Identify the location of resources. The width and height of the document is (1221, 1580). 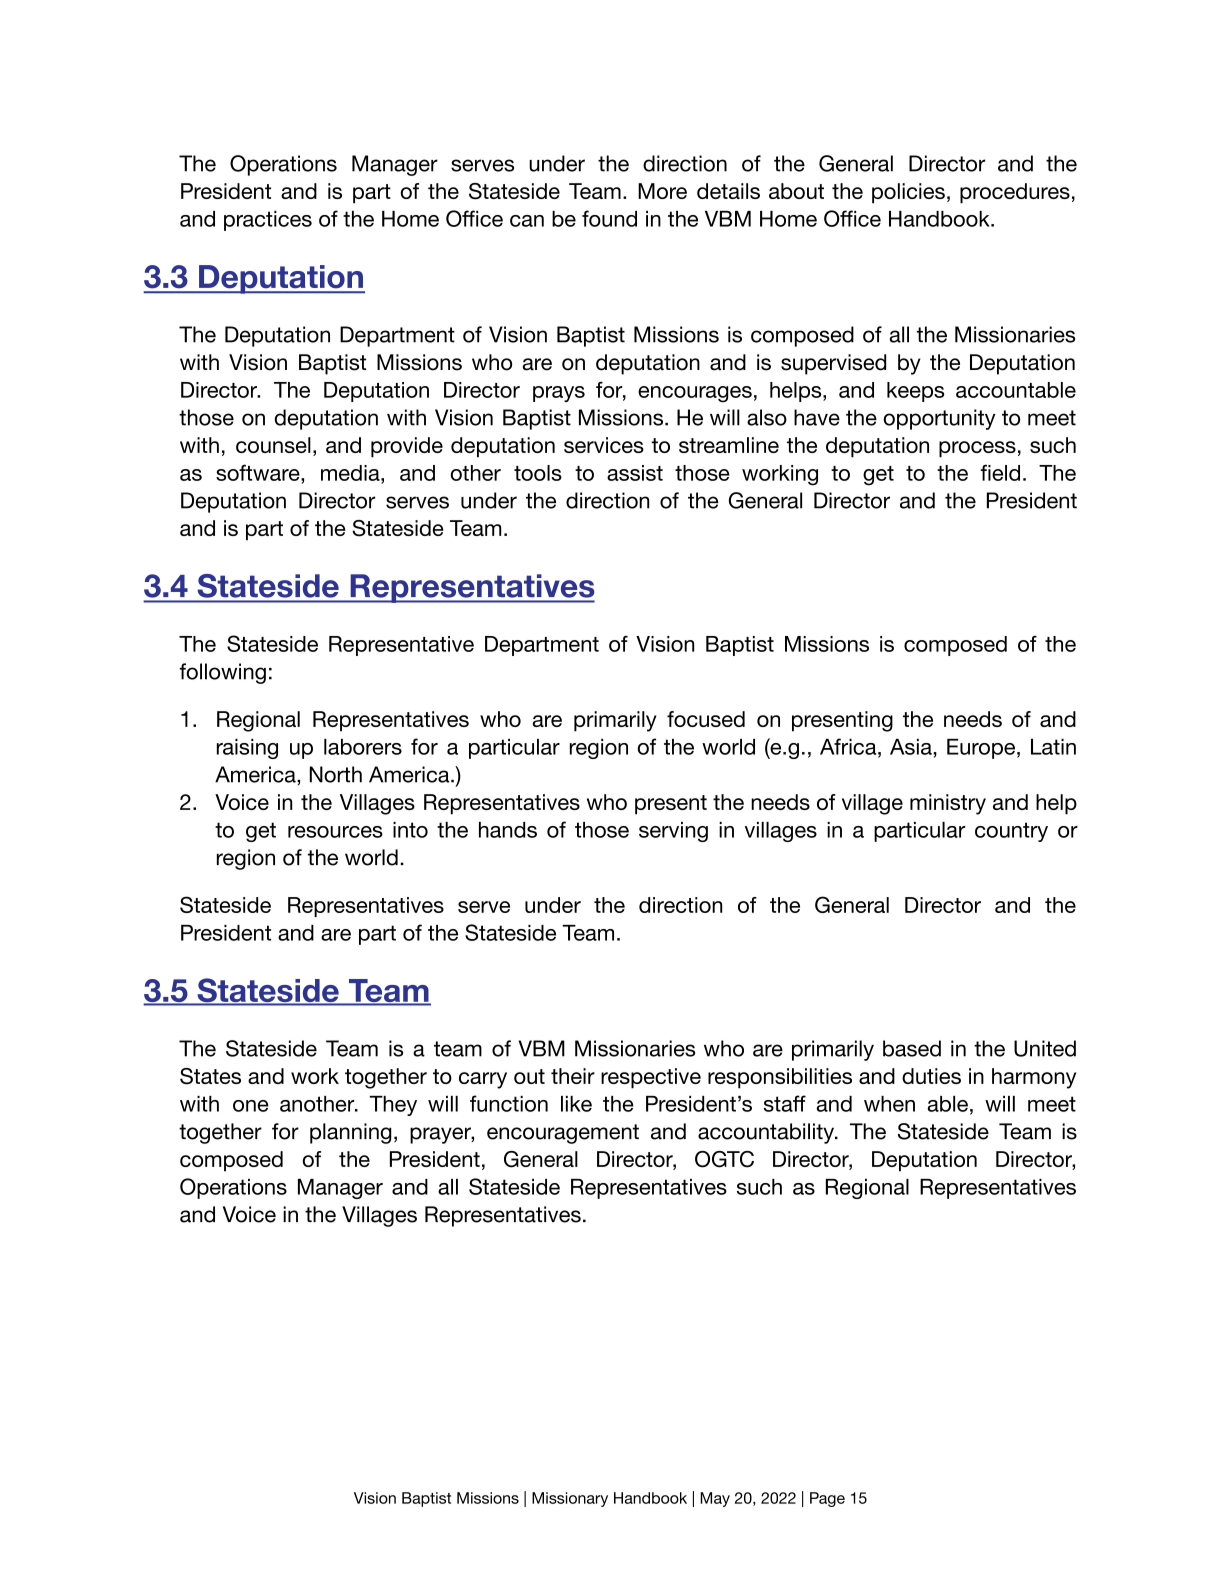
(335, 832).
